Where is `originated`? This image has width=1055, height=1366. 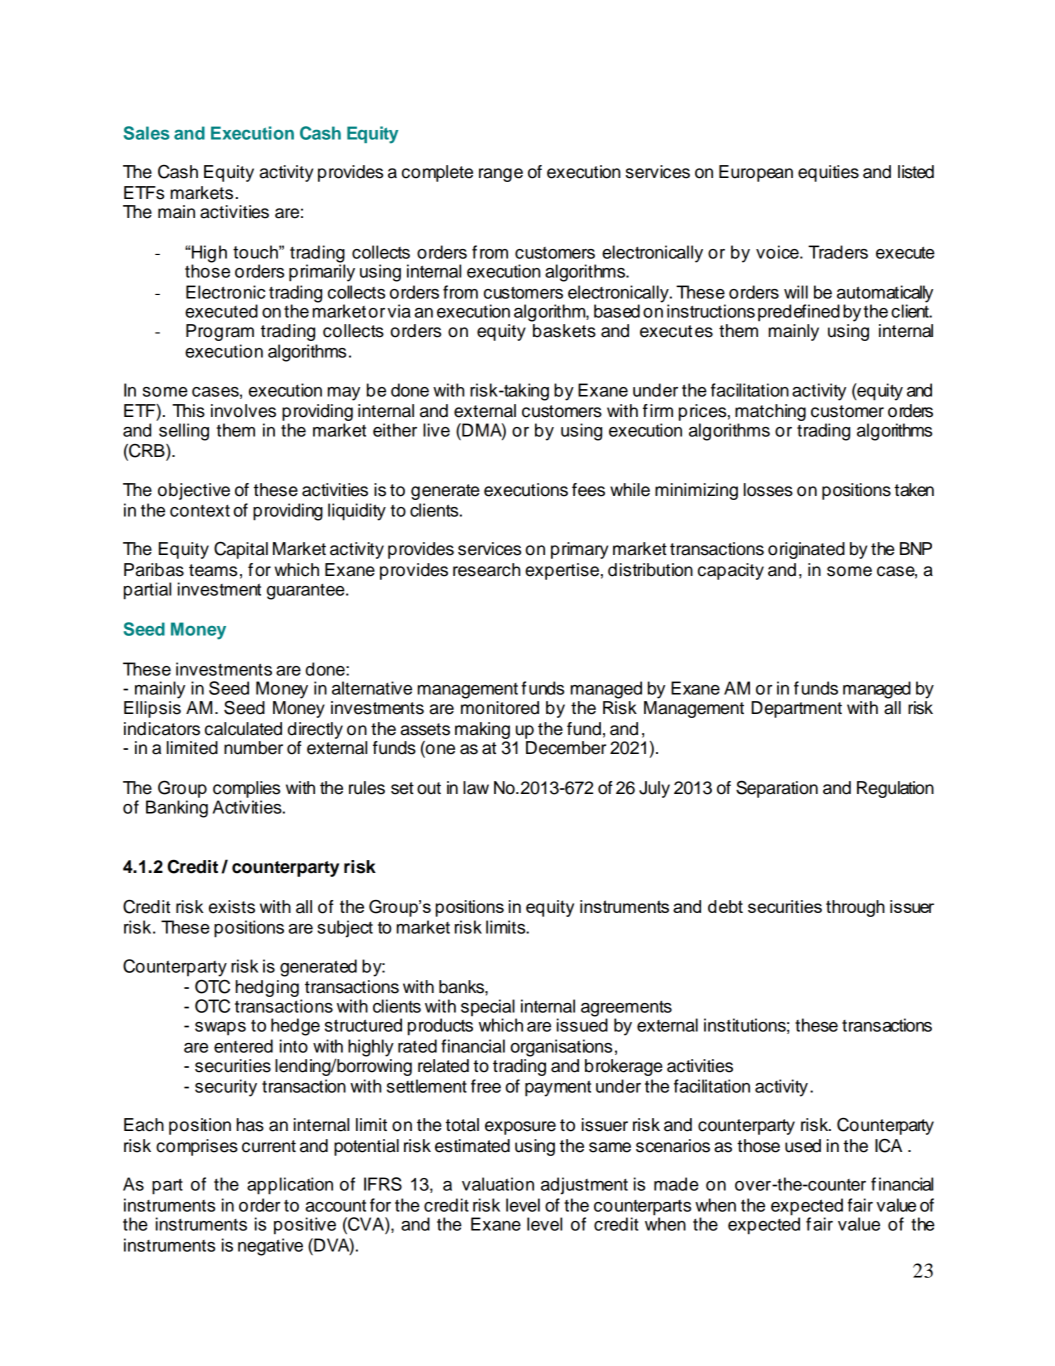
originated is located at coordinates (806, 550).
